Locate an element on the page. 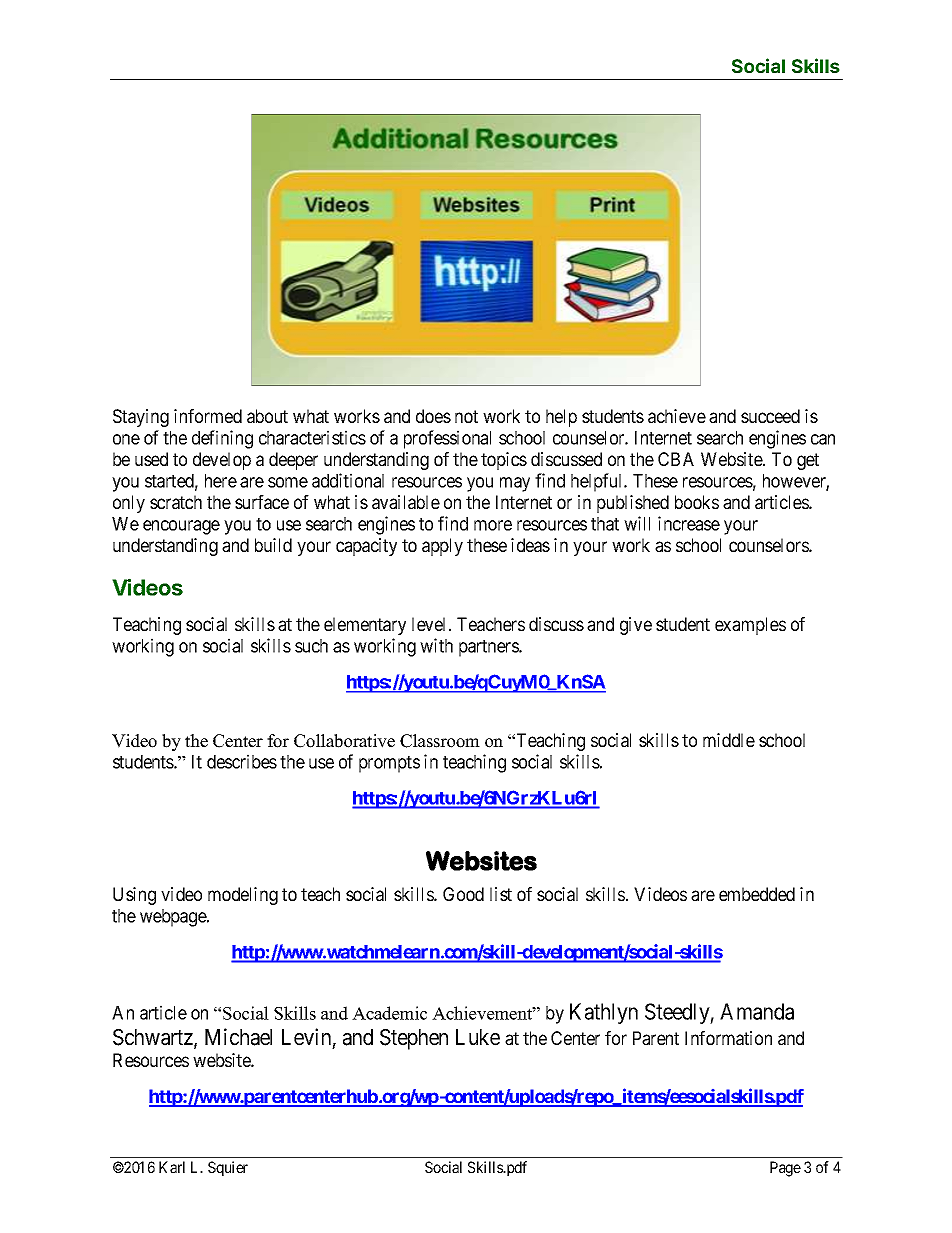 The height and width of the image is (1233, 952). Luke is located at coordinates (478, 1037).
